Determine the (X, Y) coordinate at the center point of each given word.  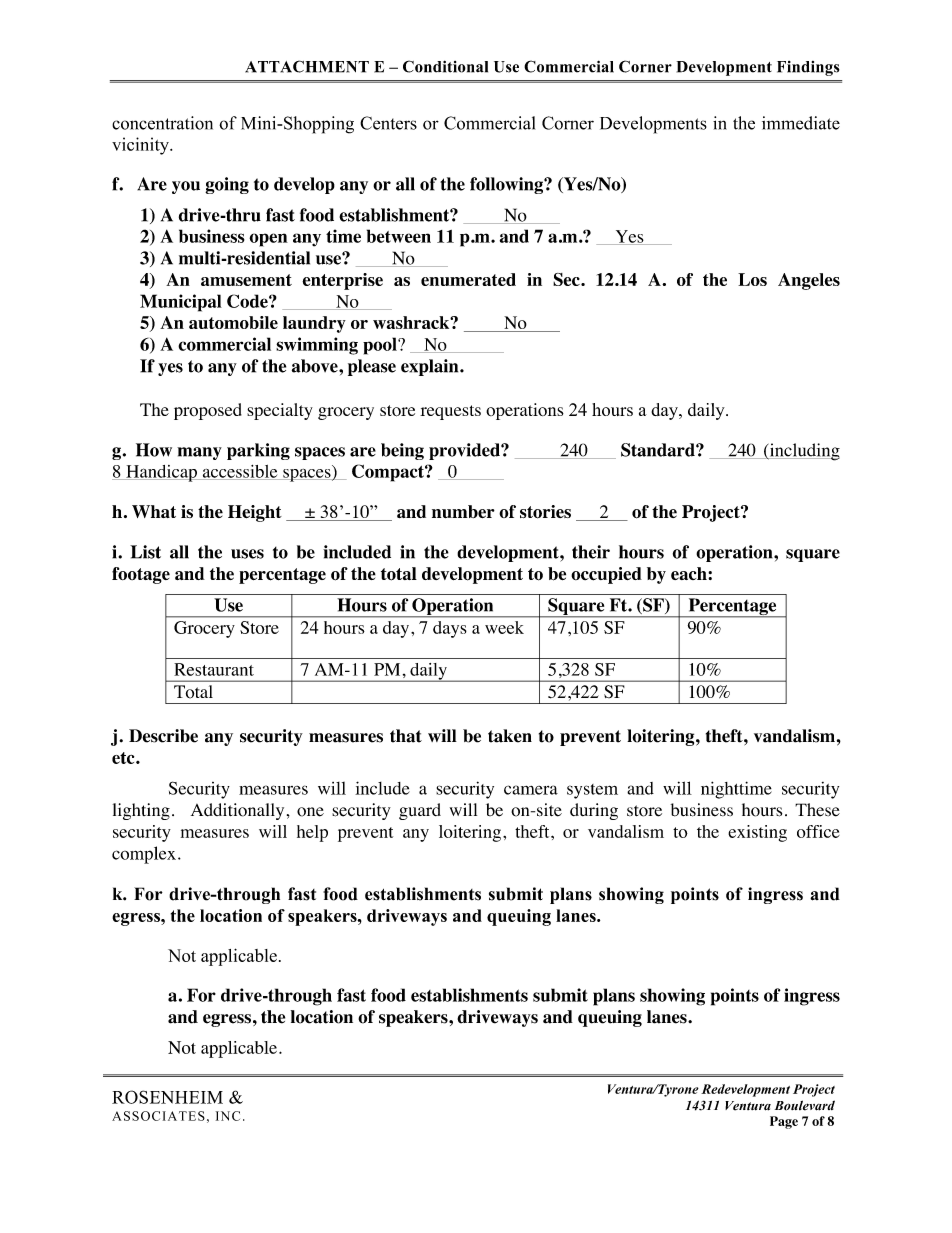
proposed (208, 411)
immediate (801, 123)
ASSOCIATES (158, 1116)
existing (757, 833)
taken (510, 736)
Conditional (445, 66)
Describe (163, 736)
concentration (162, 123)
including (803, 452)
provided (465, 451)
